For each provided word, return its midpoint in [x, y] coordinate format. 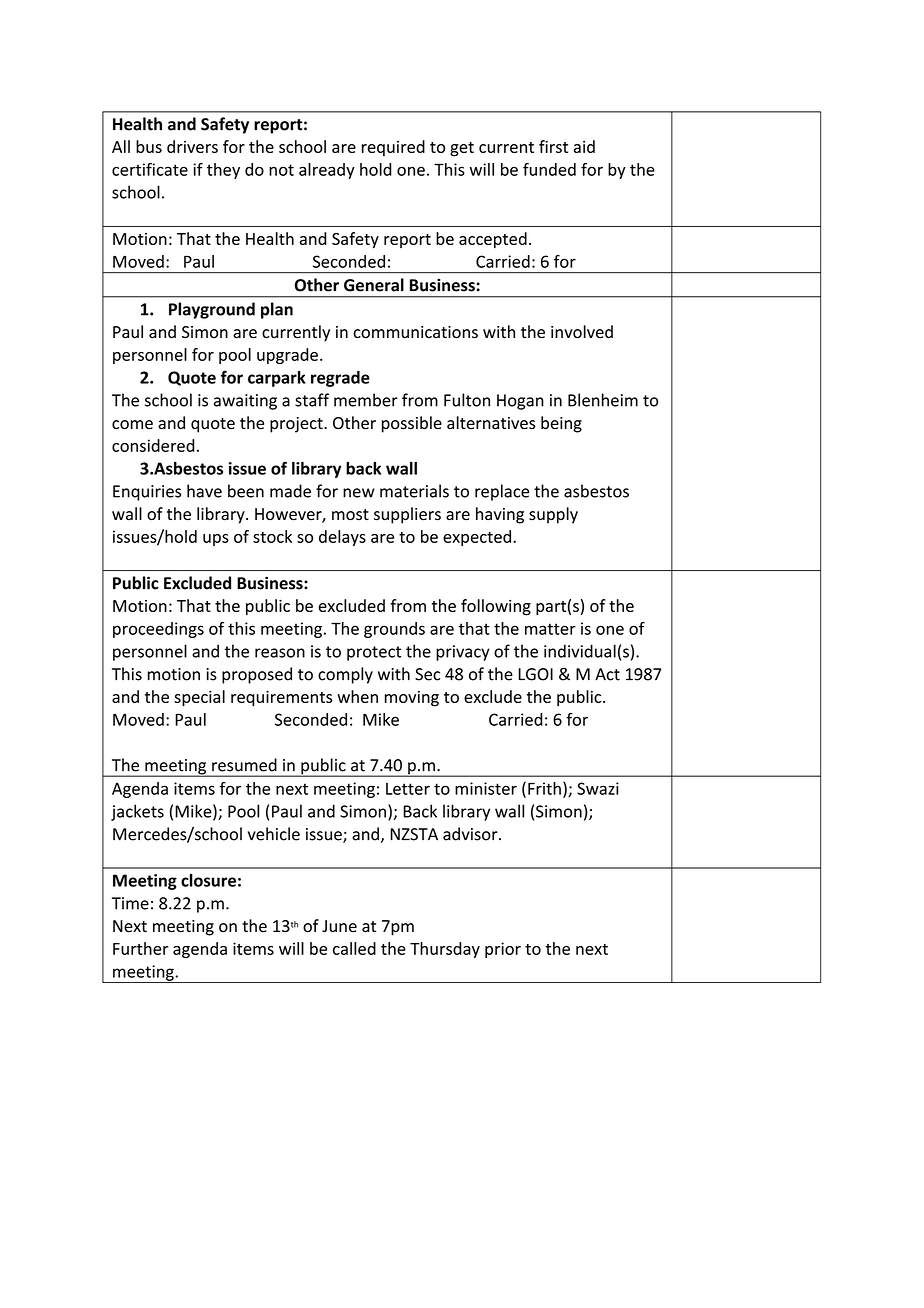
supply [553, 515]
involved [582, 332]
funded [549, 169]
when [357, 696]
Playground [212, 310]
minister [486, 788]
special [199, 698]
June [339, 926]
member [366, 400]
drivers [192, 146]
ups [216, 540]
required [393, 148]
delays [342, 538]
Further [140, 948]
